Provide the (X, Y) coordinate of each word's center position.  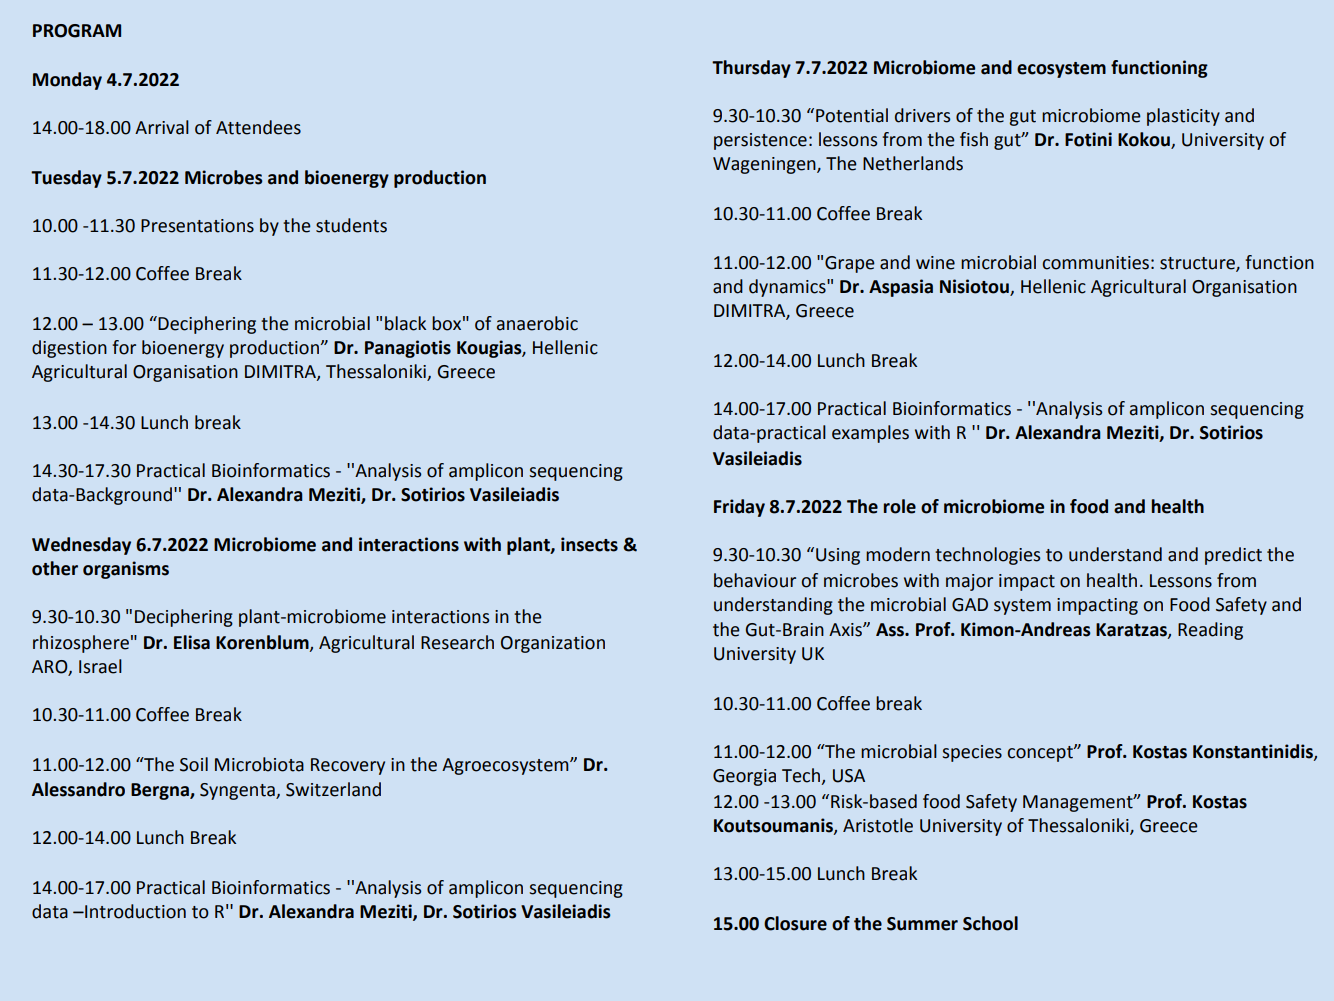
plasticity (1183, 117)
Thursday (751, 69)
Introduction (134, 911)
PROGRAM (77, 31)
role (900, 506)
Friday (739, 508)
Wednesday (81, 546)
